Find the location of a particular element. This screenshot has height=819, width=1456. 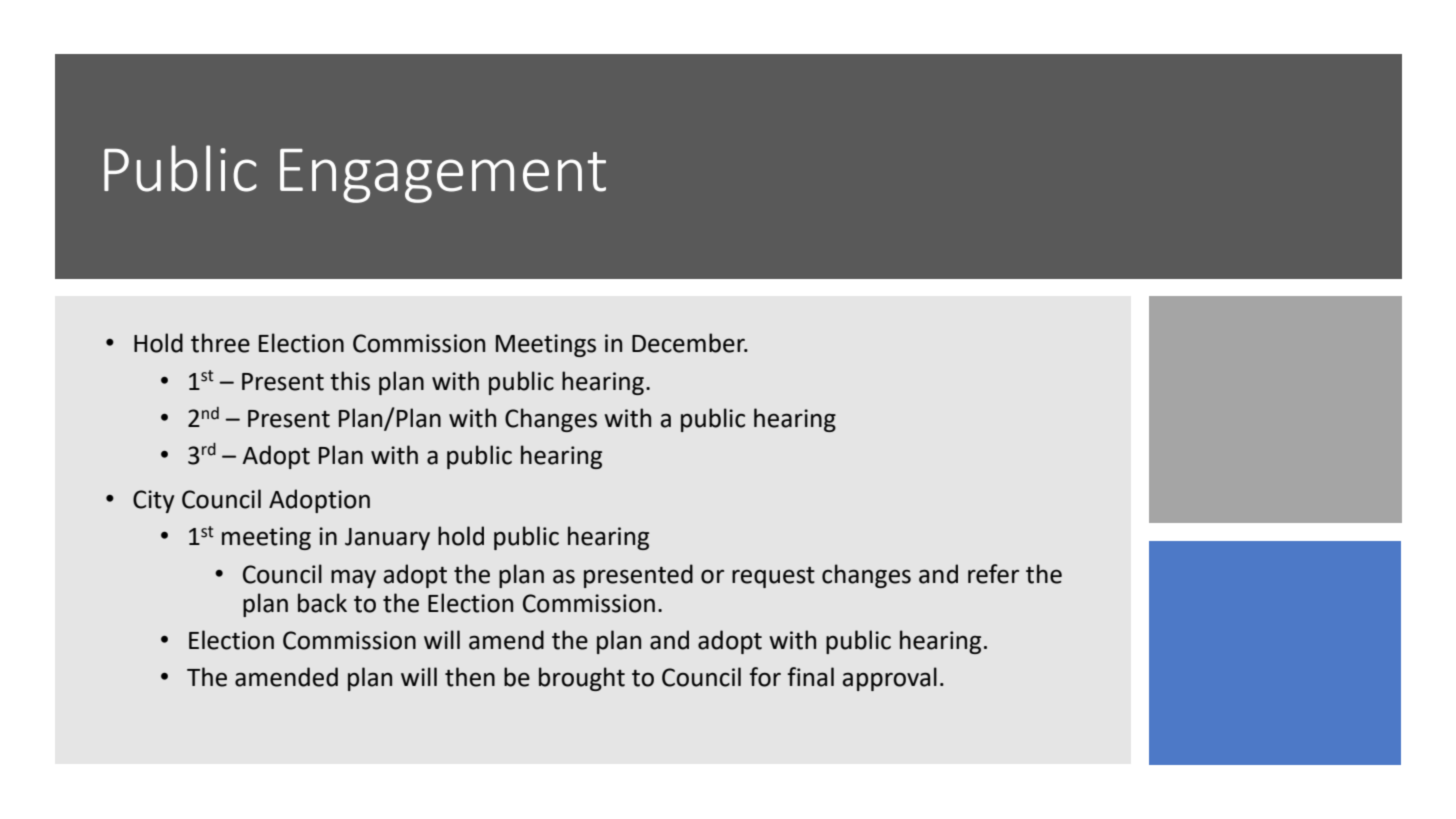

December is located at coordinates (689, 343).
